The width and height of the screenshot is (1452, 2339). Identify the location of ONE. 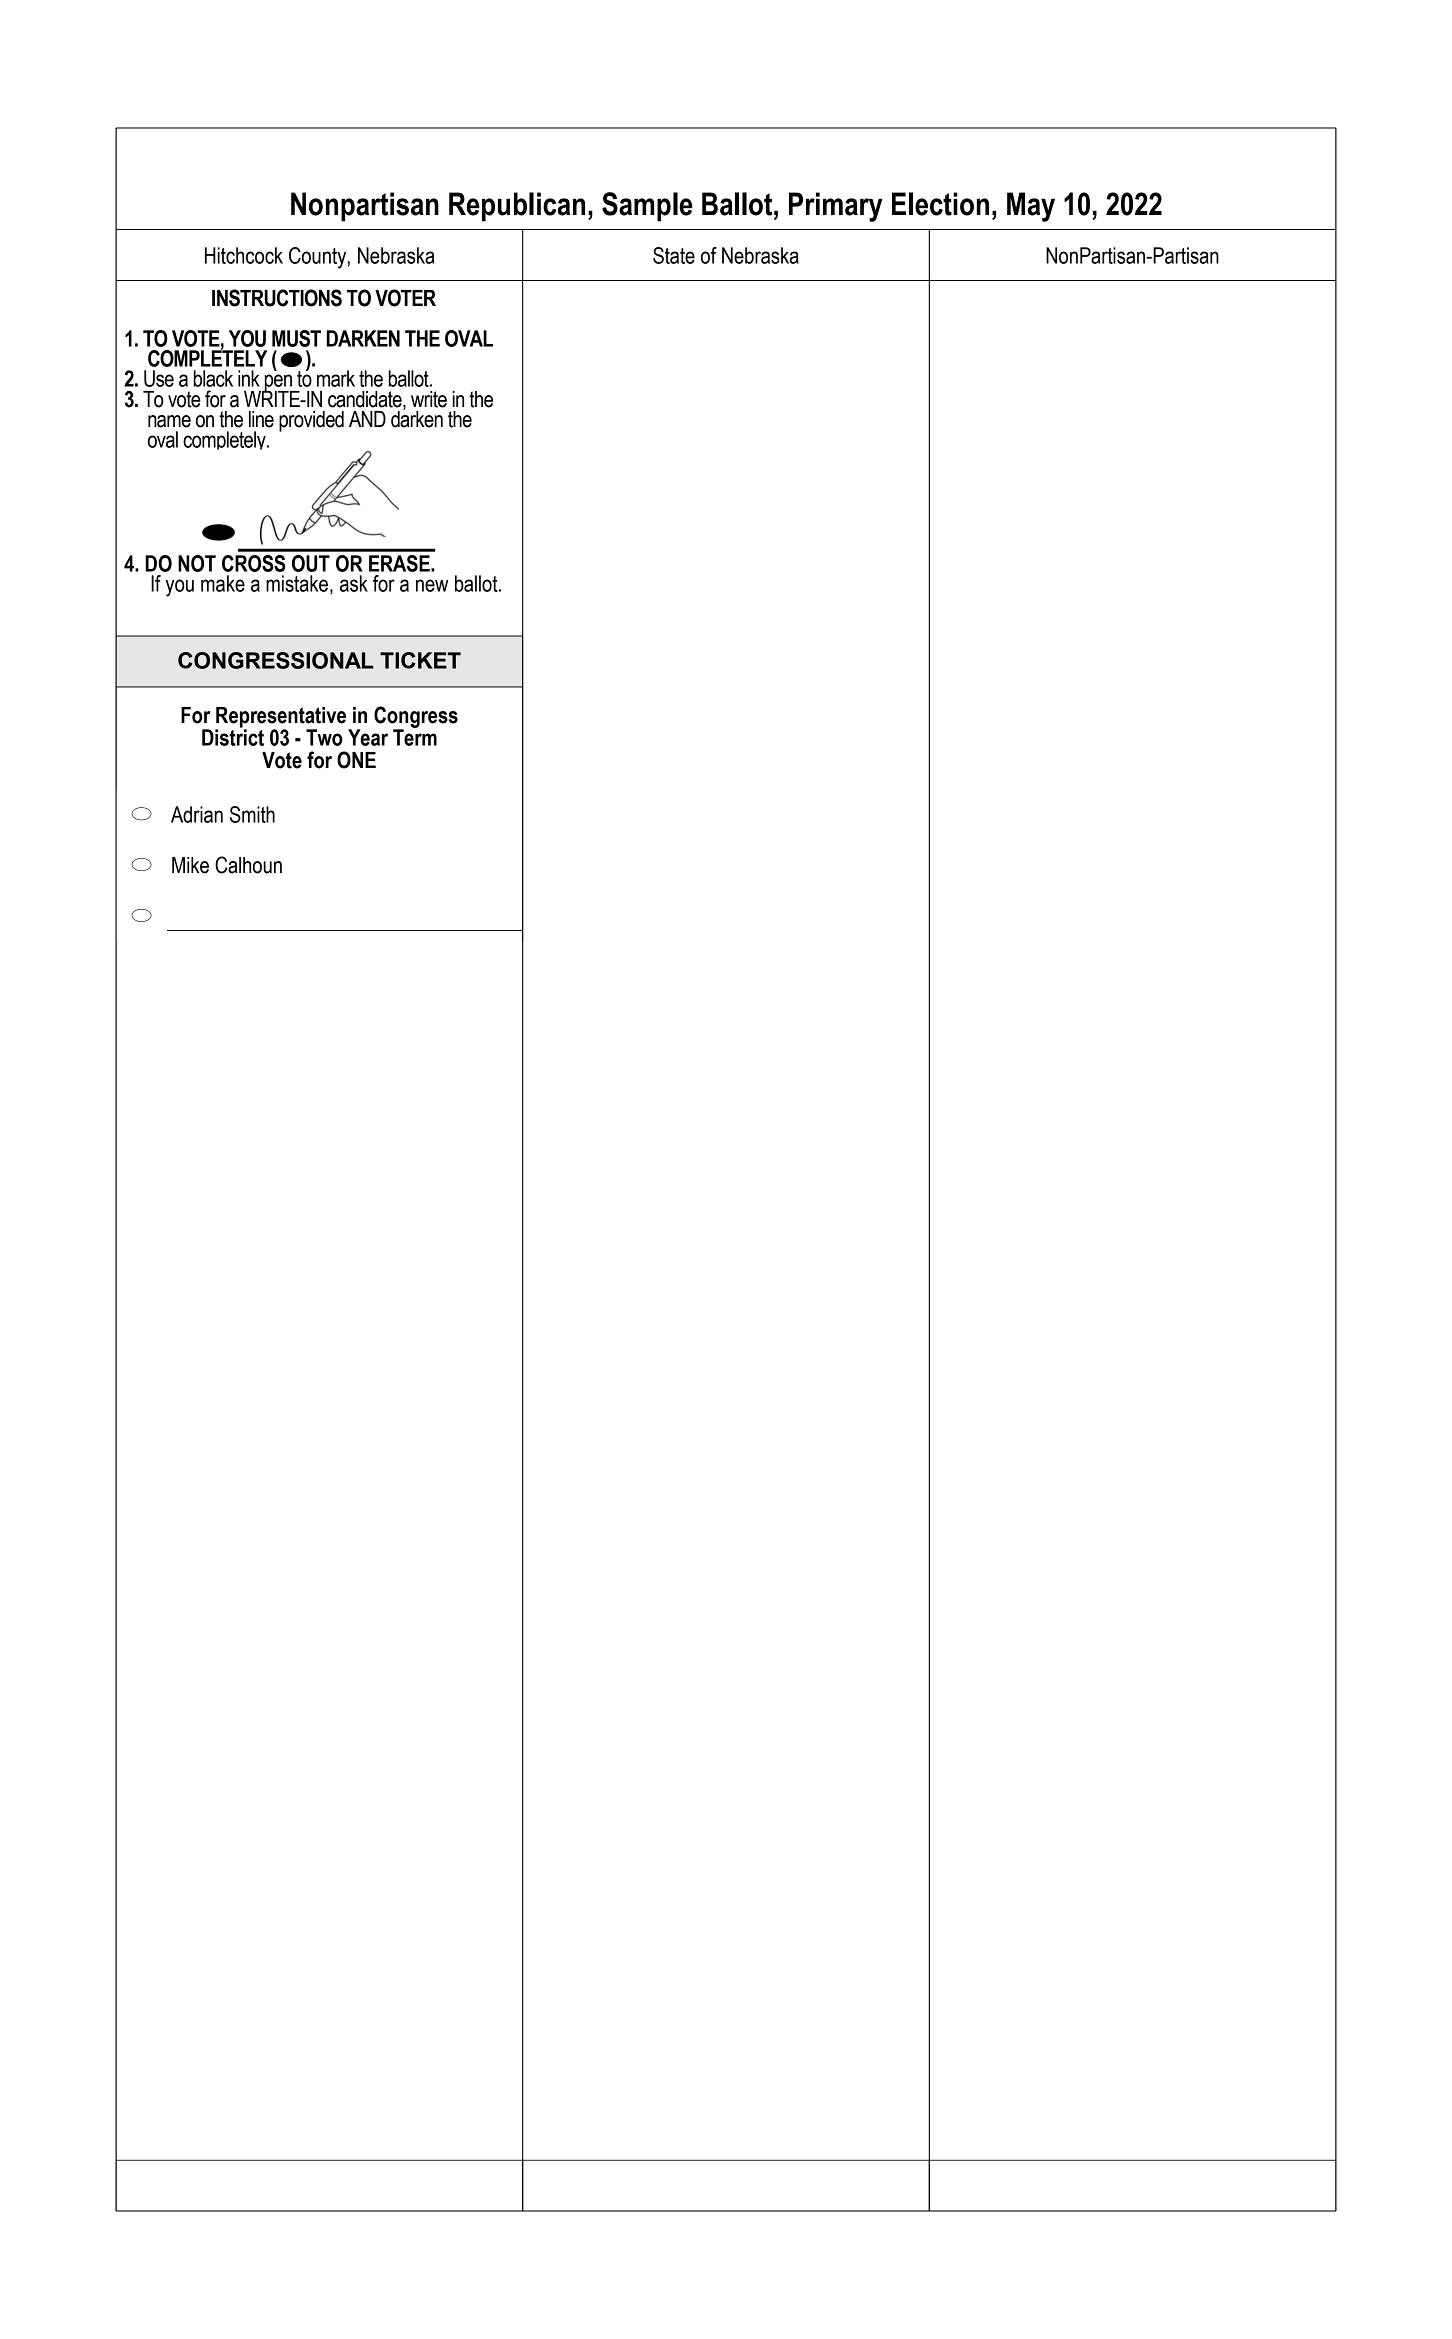
(356, 760).
